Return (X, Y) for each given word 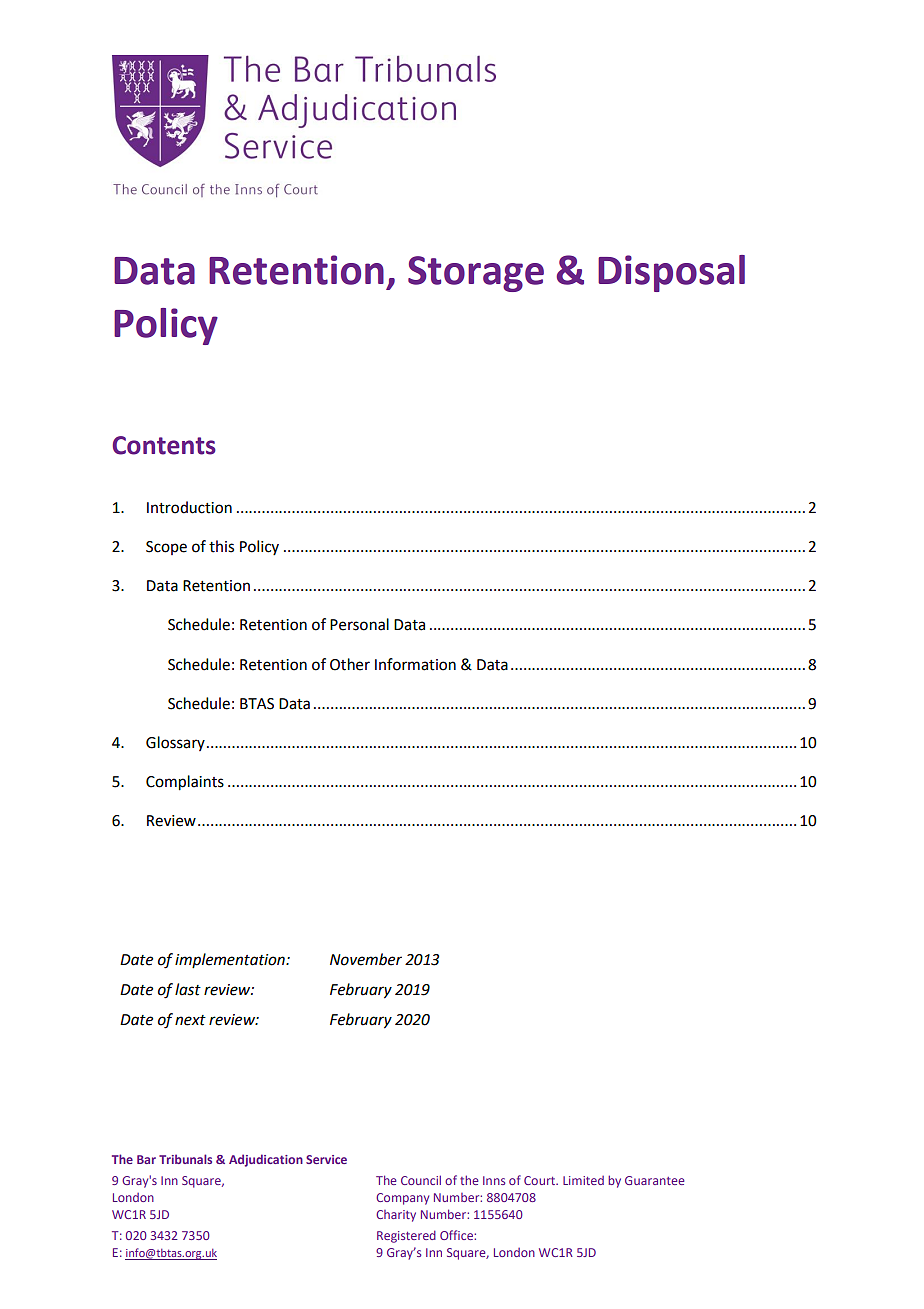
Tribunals (185, 1159)
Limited (583, 1180)
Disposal (671, 273)
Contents (164, 445)
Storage (476, 274)
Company (402, 1199)
